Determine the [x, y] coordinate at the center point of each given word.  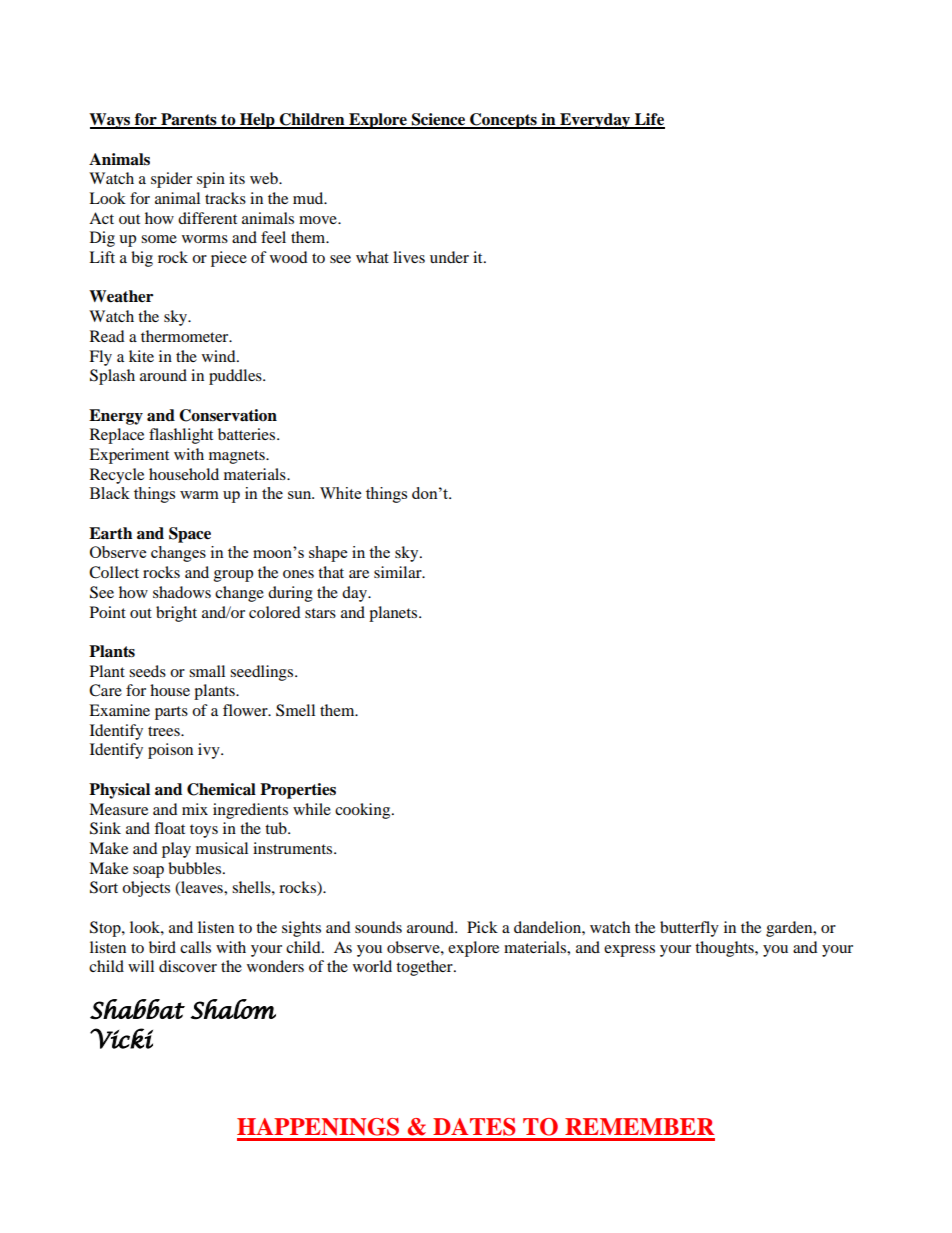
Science [439, 120]
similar [399, 572]
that [331, 572]
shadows [182, 592]
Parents [189, 120]
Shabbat [137, 1009]
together [425, 968]
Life [649, 120]
